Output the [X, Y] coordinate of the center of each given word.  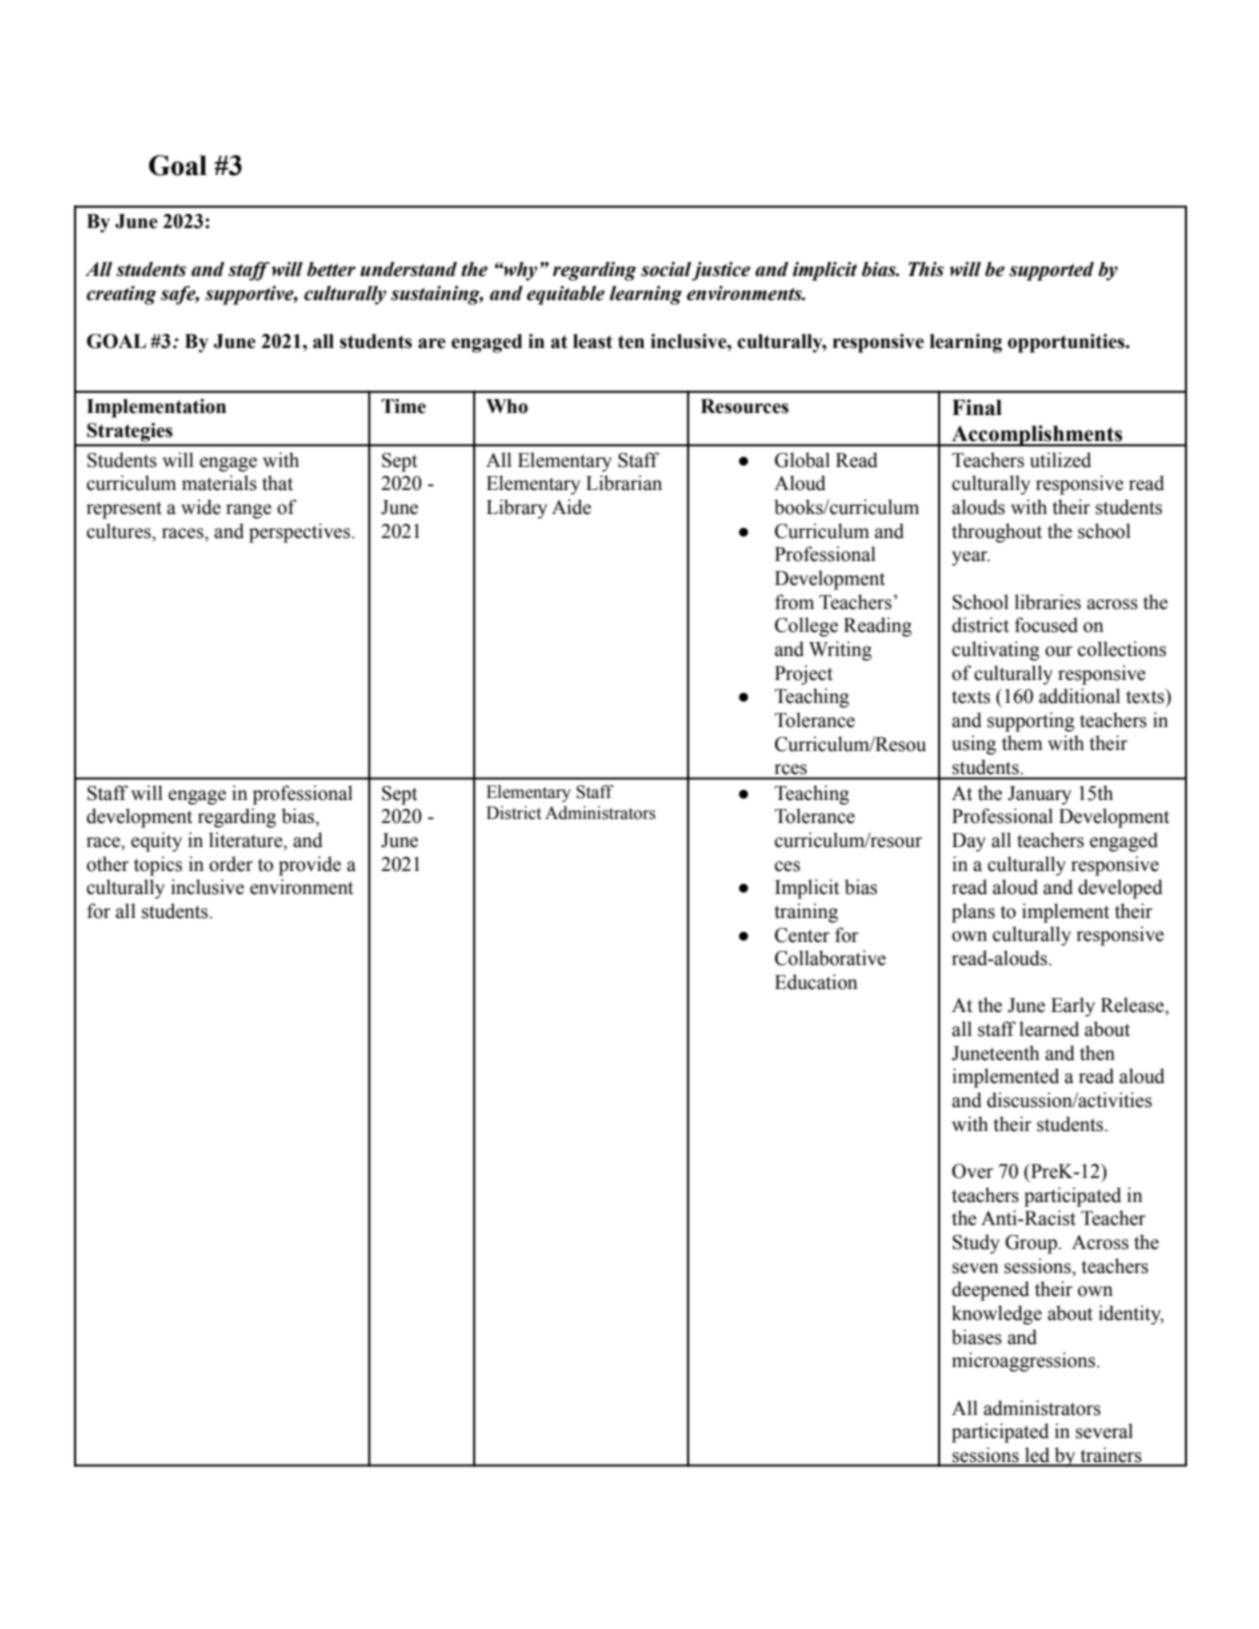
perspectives [301, 533]
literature [247, 841]
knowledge [997, 1315]
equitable [566, 295]
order [231, 864]
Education [816, 982]
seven [975, 1268]
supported [1051, 271]
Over [972, 1171]
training [806, 913]
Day [969, 842]
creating [121, 295]
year [971, 558]
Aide [571, 507]
